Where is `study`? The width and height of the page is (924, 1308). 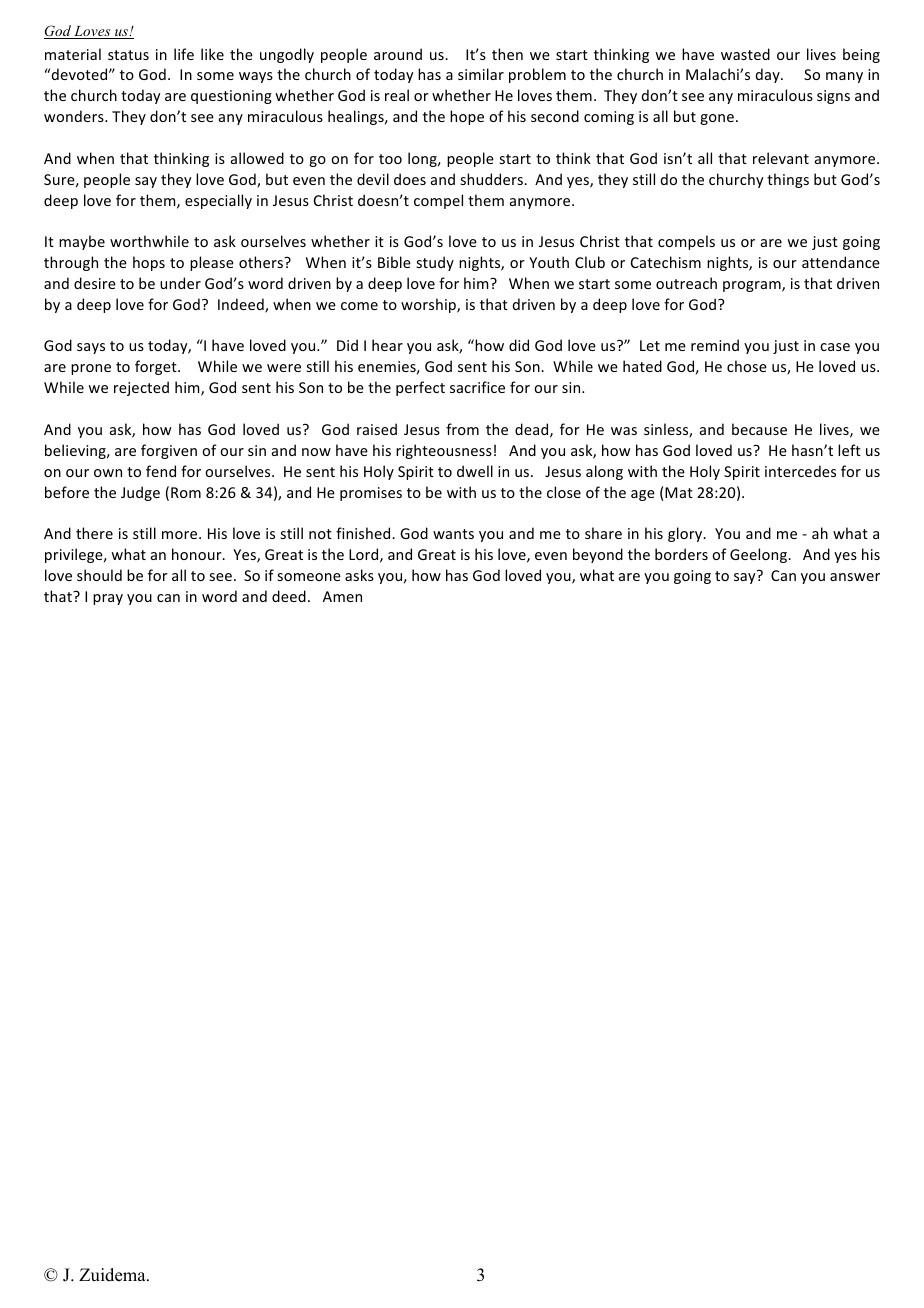 study is located at coordinates (435, 263).
